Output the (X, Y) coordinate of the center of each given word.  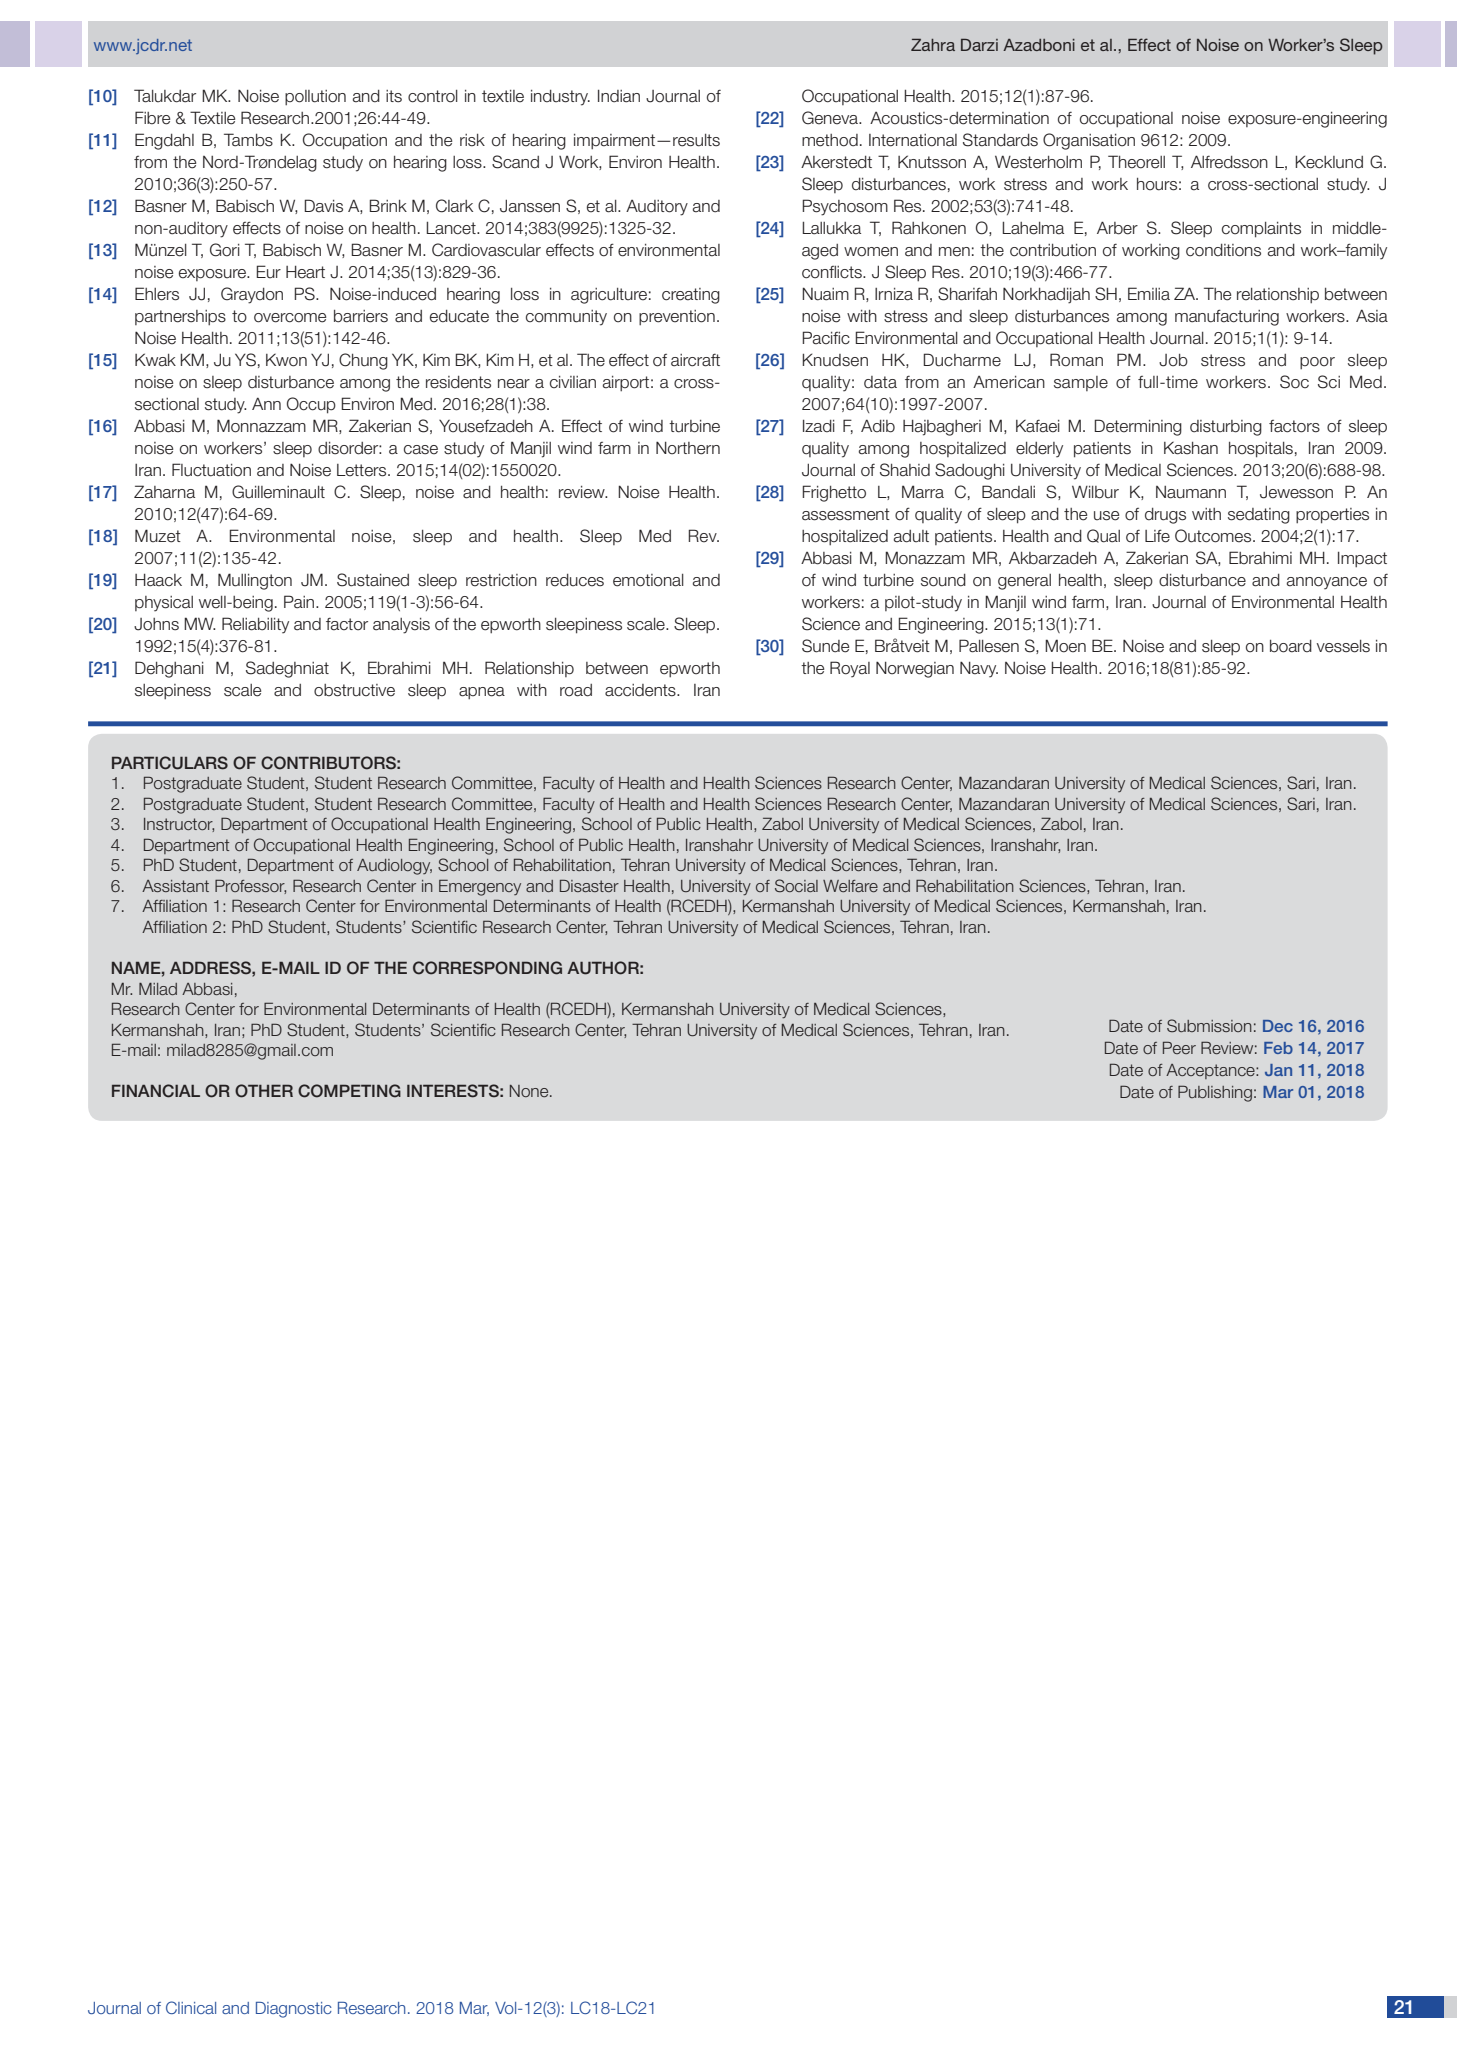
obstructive (354, 690)
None (530, 1091)
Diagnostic (294, 2010)
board (1291, 646)
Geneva (831, 118)
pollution (315, 98)
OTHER (264, 1091)
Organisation (1089, 141)
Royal (850, 669)
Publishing (1215, 1093)
